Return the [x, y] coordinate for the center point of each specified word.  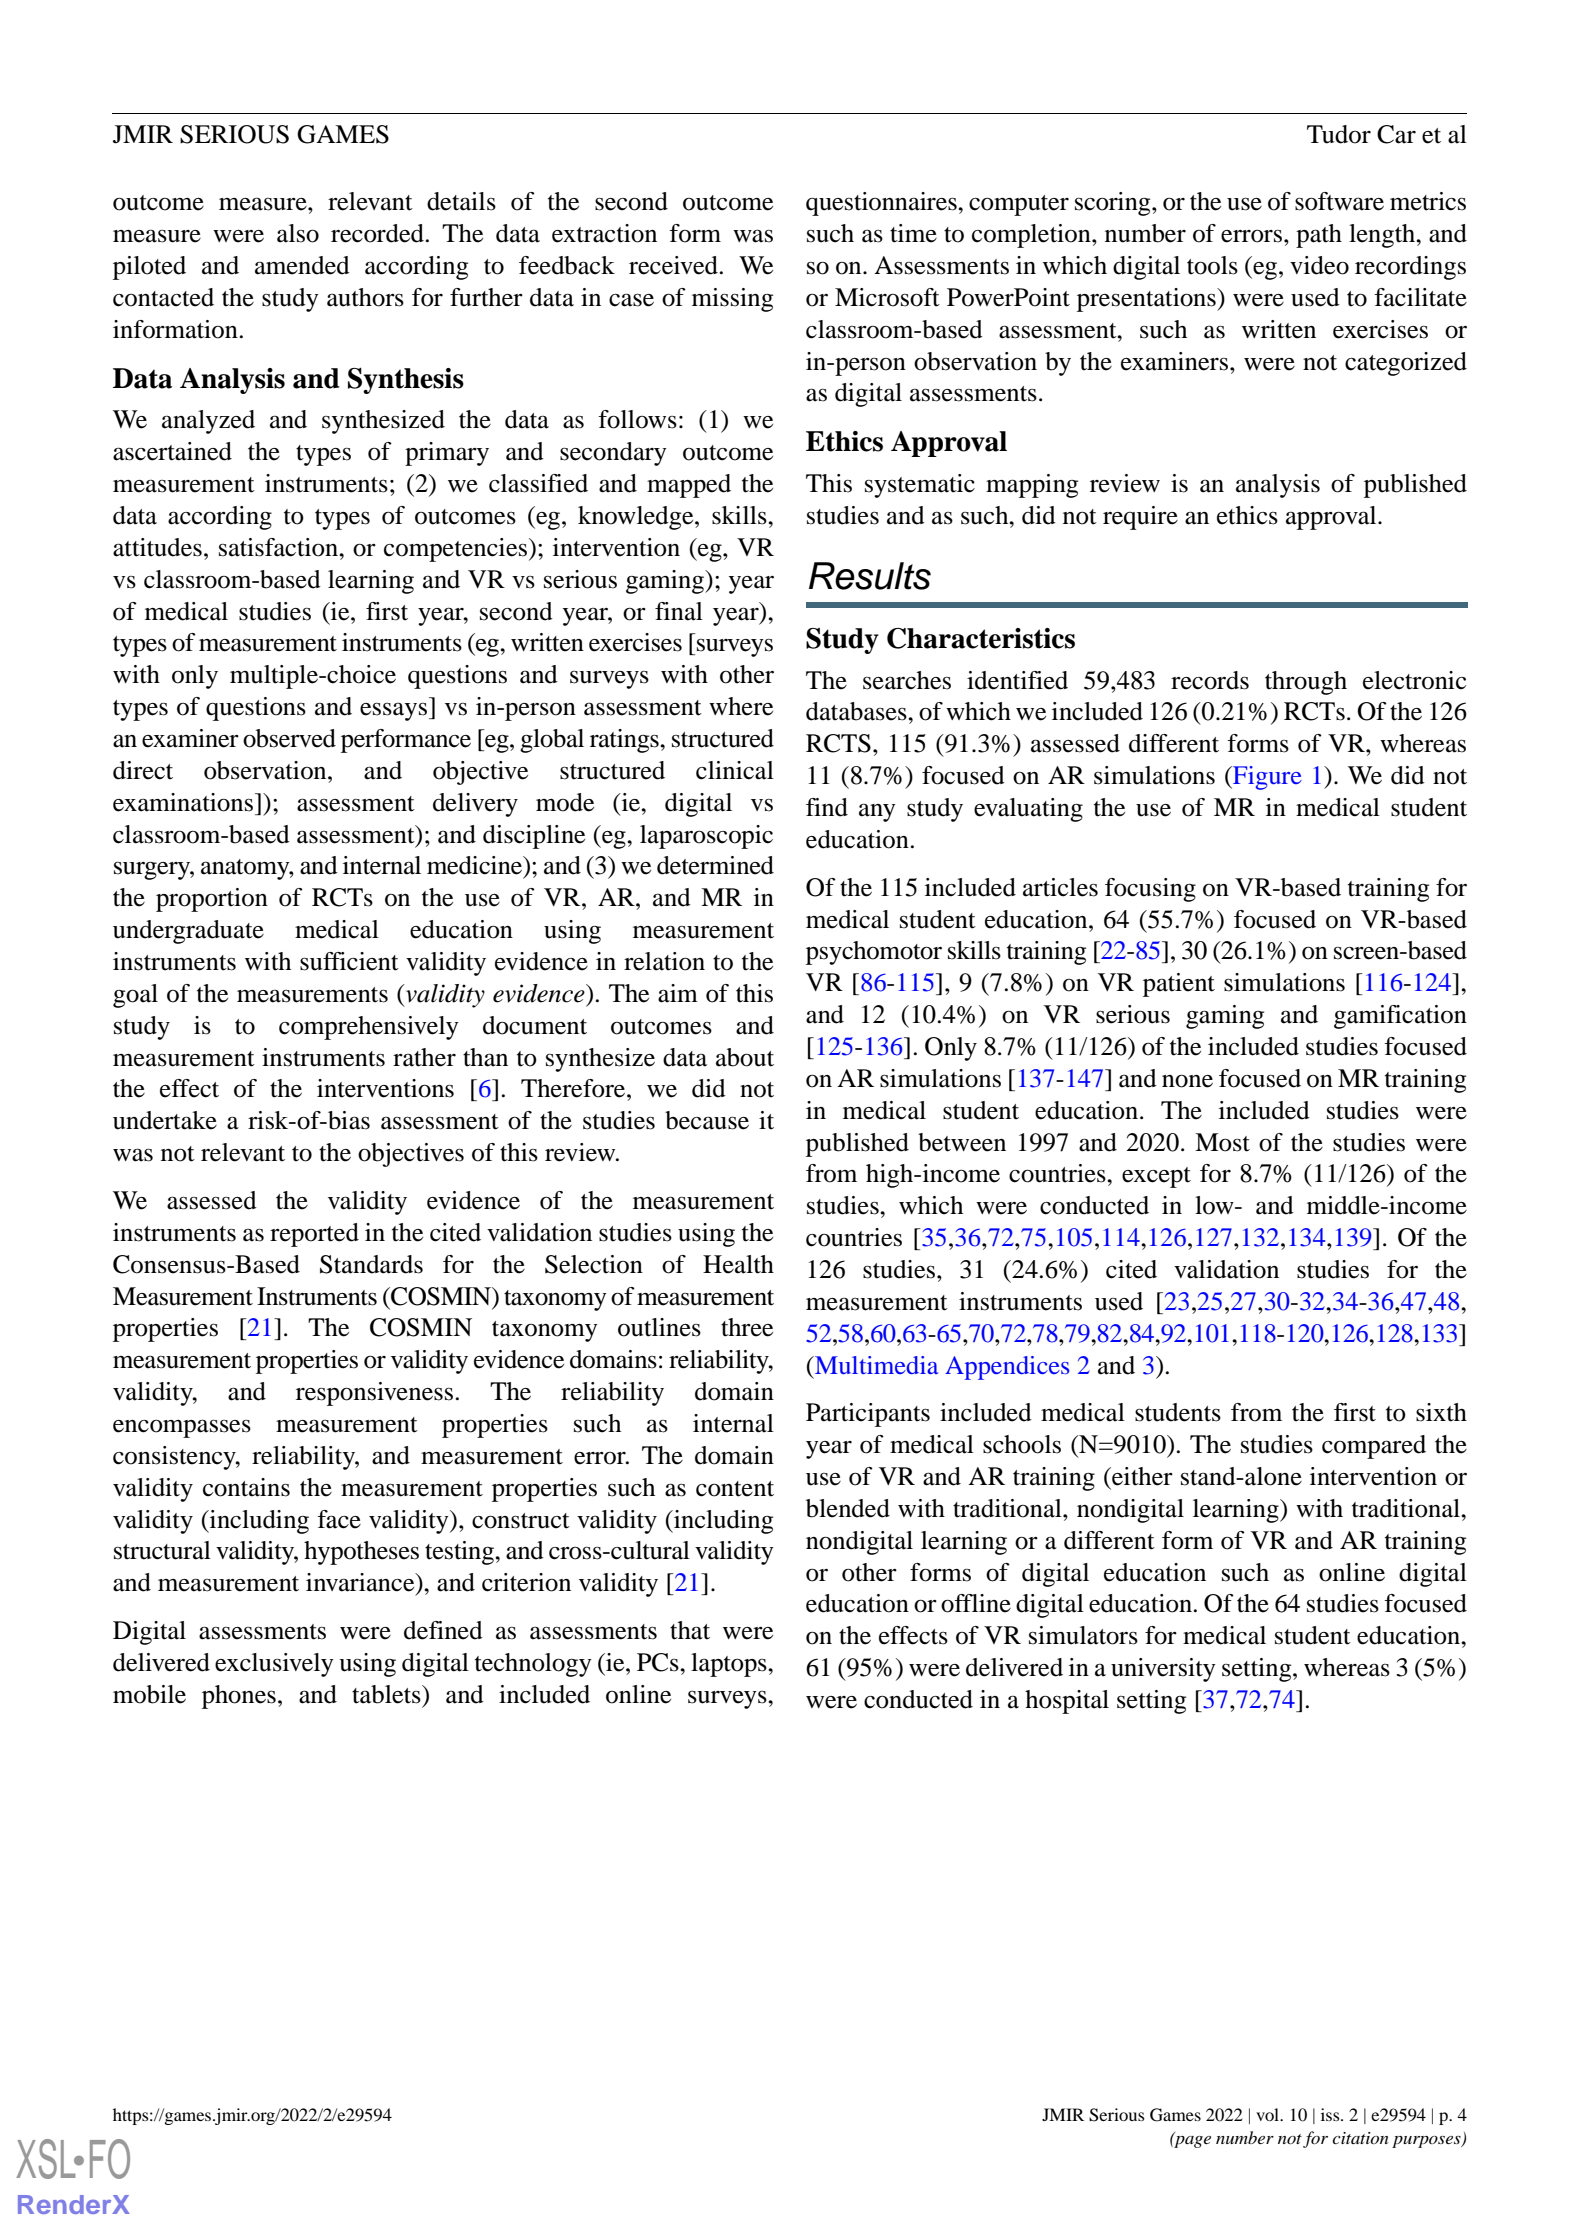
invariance [361, 1582]
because [707, 1120]
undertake [165, 1120]
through [1306, 683]
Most [1222, 1142]
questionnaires [882, 204]
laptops [730, 1665]
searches [907, 680]
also [298, 233]
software [1339, 201]
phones [239, 1697]
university [1163, 1670]
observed [289, 738]
